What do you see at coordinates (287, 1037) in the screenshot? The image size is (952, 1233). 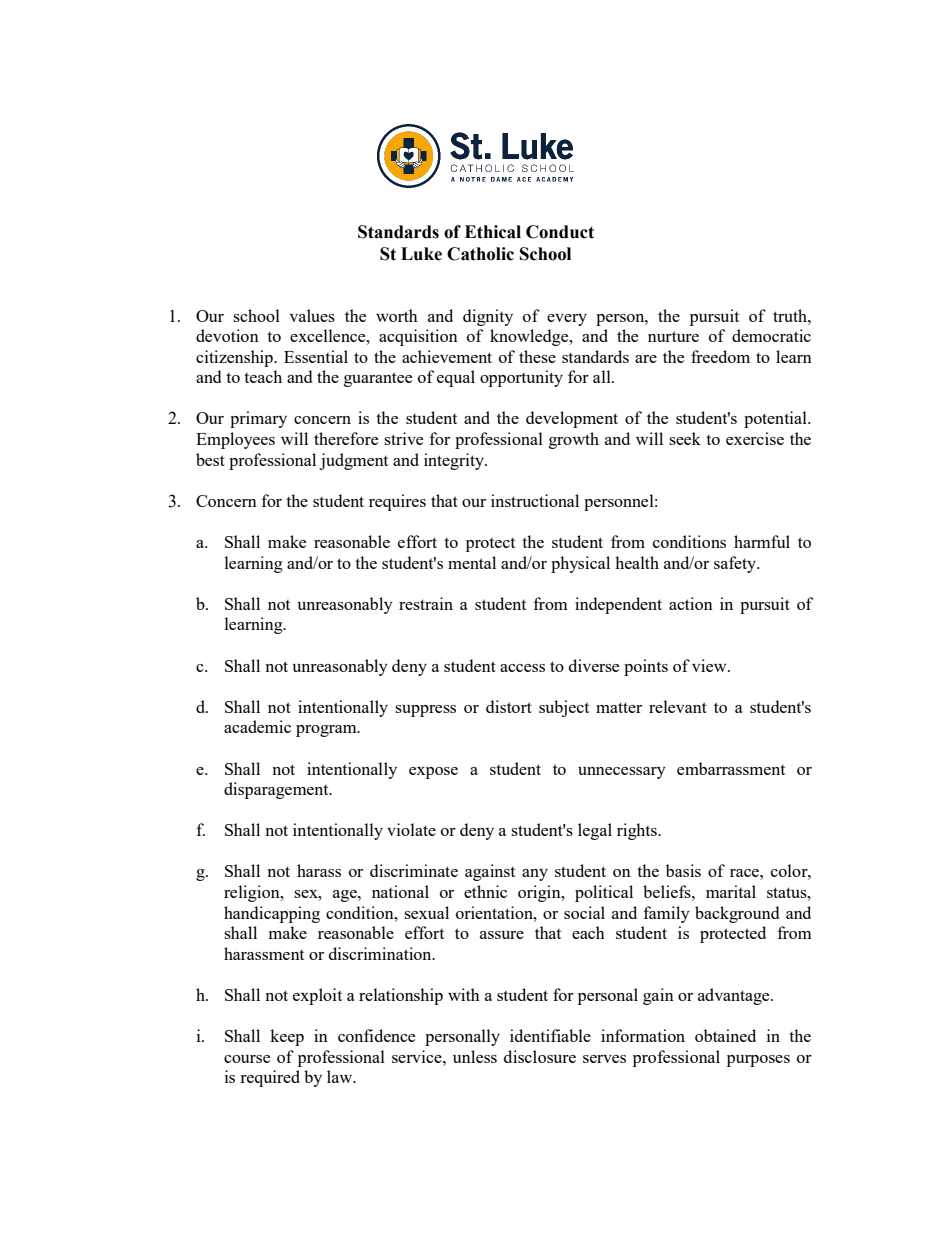 I see `keep` at bounding box center [287, 1037].
